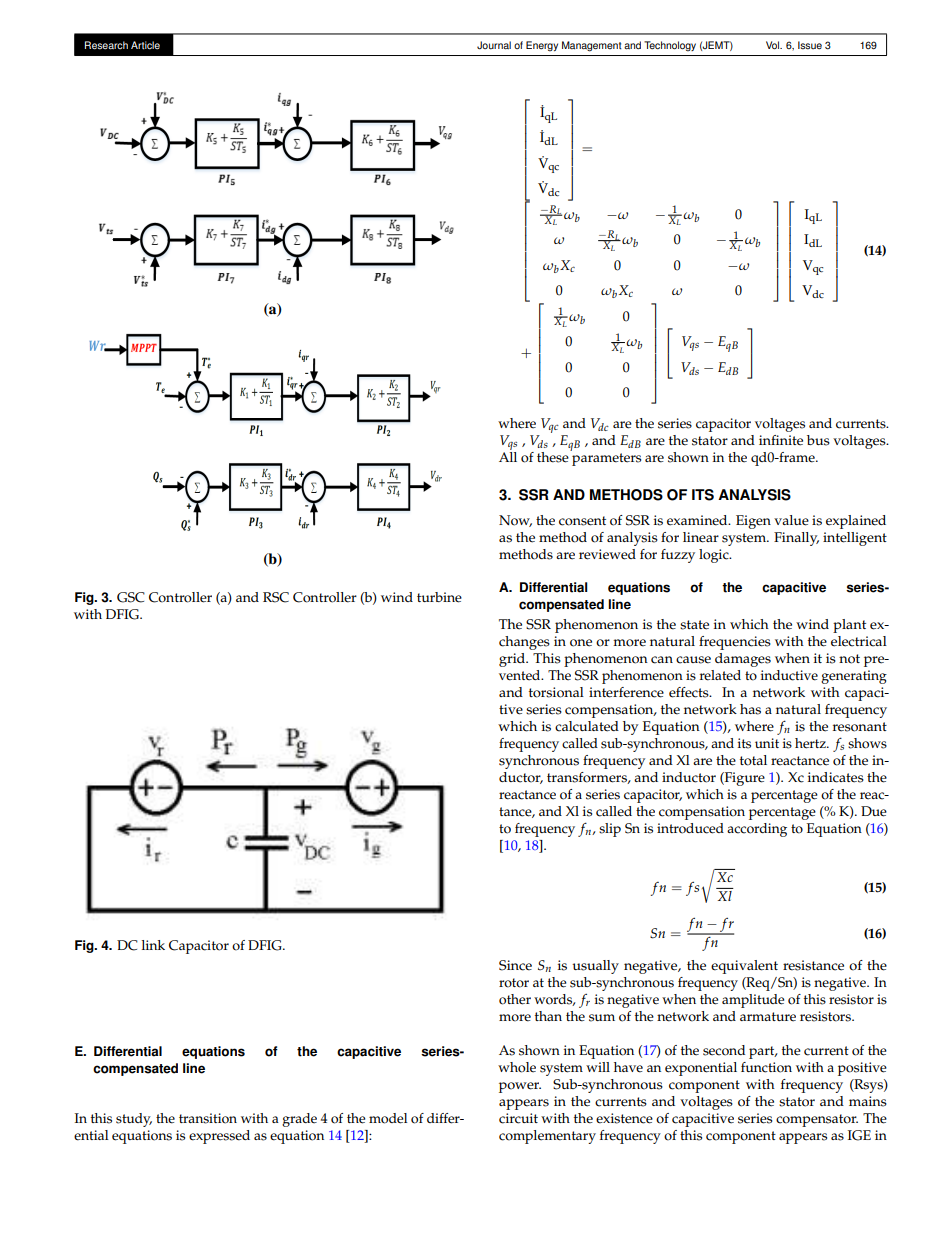  Describe the element at coordinates (554, 456) in the page. I see `these` at that location.
